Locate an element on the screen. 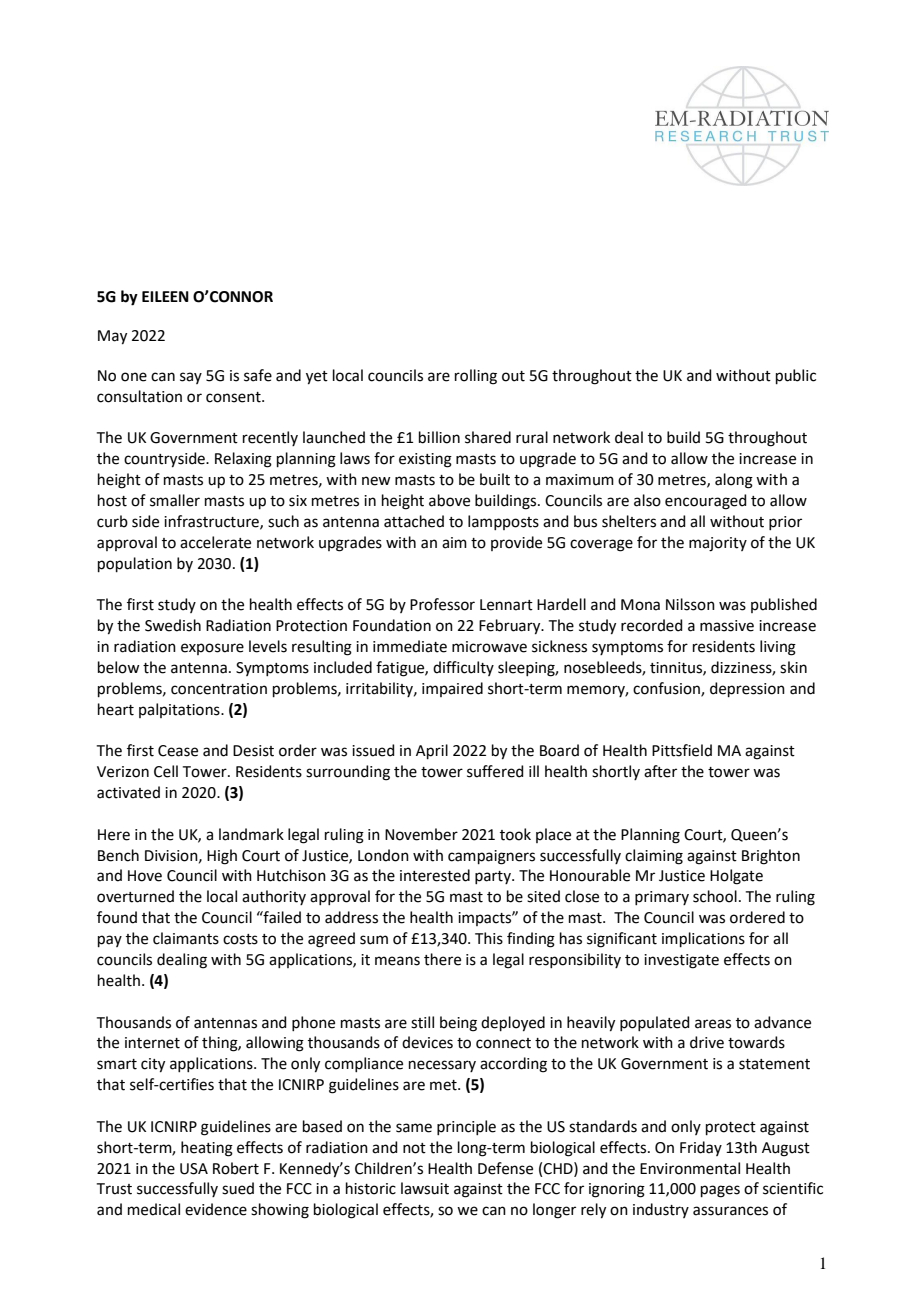 The height and width of the screenshot is (1308, 924). evidence is located at coordinates (216, 1209).
